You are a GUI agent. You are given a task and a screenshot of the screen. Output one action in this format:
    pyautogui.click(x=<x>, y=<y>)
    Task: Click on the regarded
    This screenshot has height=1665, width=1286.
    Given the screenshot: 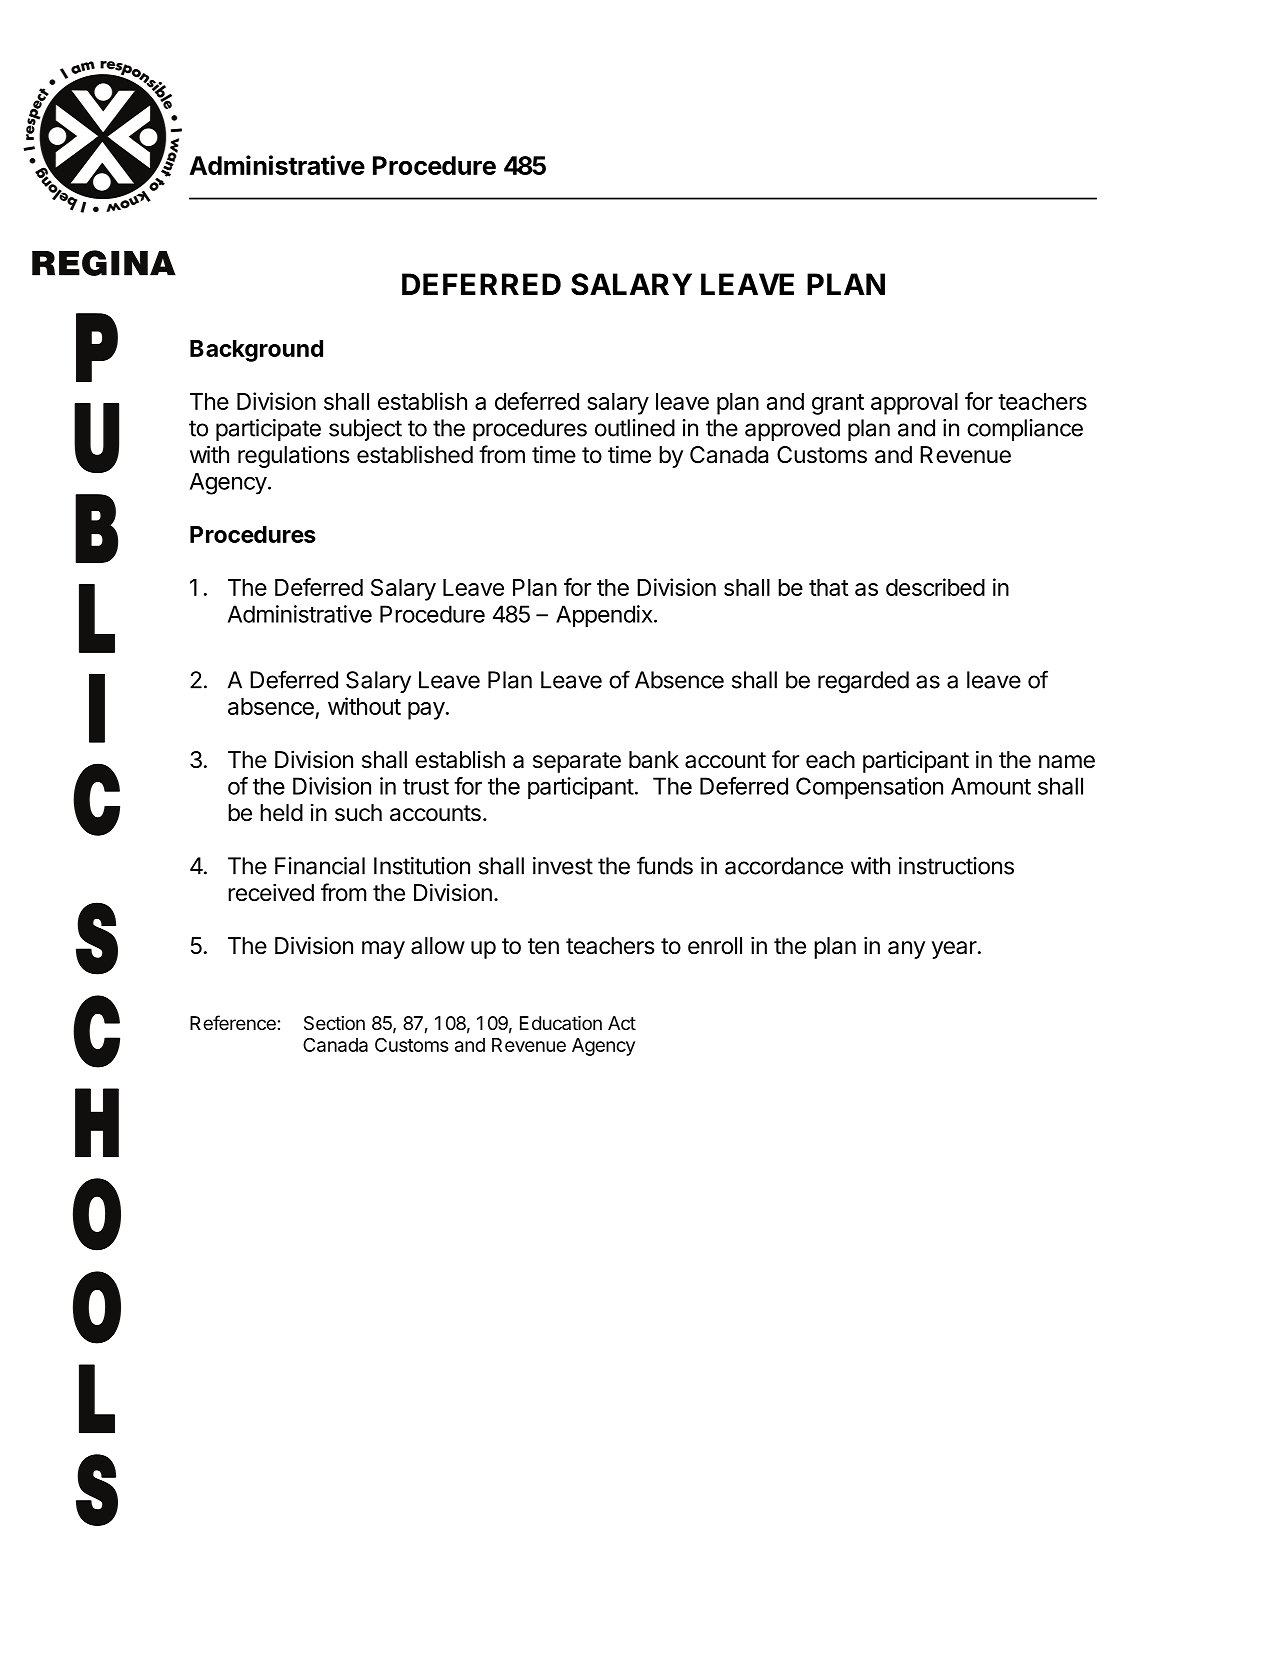 What is the action you would take?
    pyautogui.click(x=863, y=682)
